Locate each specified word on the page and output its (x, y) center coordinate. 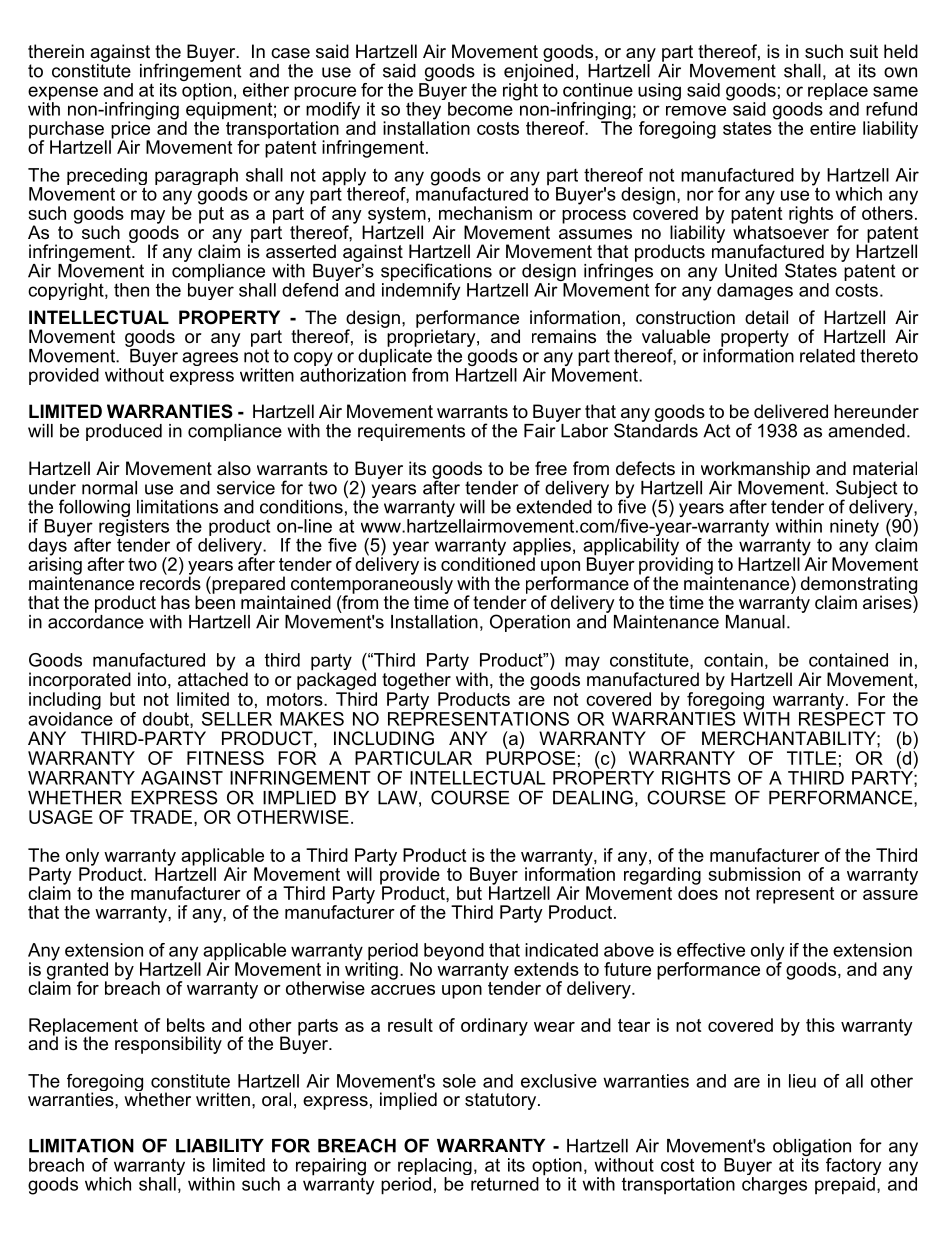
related (827, 356)
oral (276, 1099)
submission (754, 874)
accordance (96, 620)
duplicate (395, 356)
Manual (755, 622)
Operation (530, 623)
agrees (210, 359)
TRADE (161, 817)
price (130, 130)
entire (833, 128)
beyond (454, 952)
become (481, 107)
